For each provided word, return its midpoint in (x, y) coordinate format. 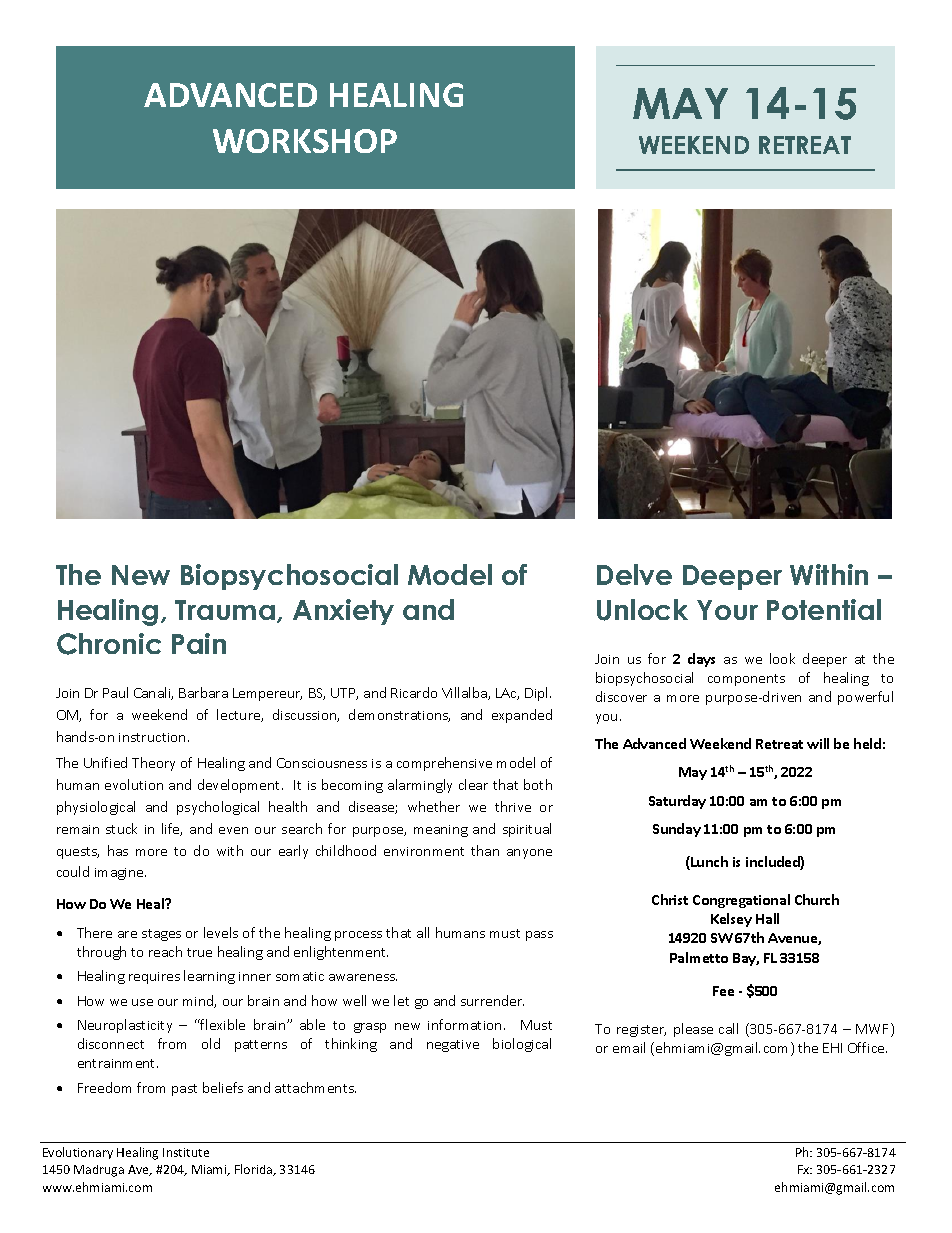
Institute (186, 1152)
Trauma (225, 610)
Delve (634, 574)
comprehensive (444, 764)
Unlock (642, 610)
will (818, 743)
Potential (824, 609)
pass (539, 936)
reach (165, 951)
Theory (153, 764)
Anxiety (343, 612)
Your (727, 610)
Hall (767, 918)
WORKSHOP (305, 141)
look (782, 658)
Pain (199, 643)
